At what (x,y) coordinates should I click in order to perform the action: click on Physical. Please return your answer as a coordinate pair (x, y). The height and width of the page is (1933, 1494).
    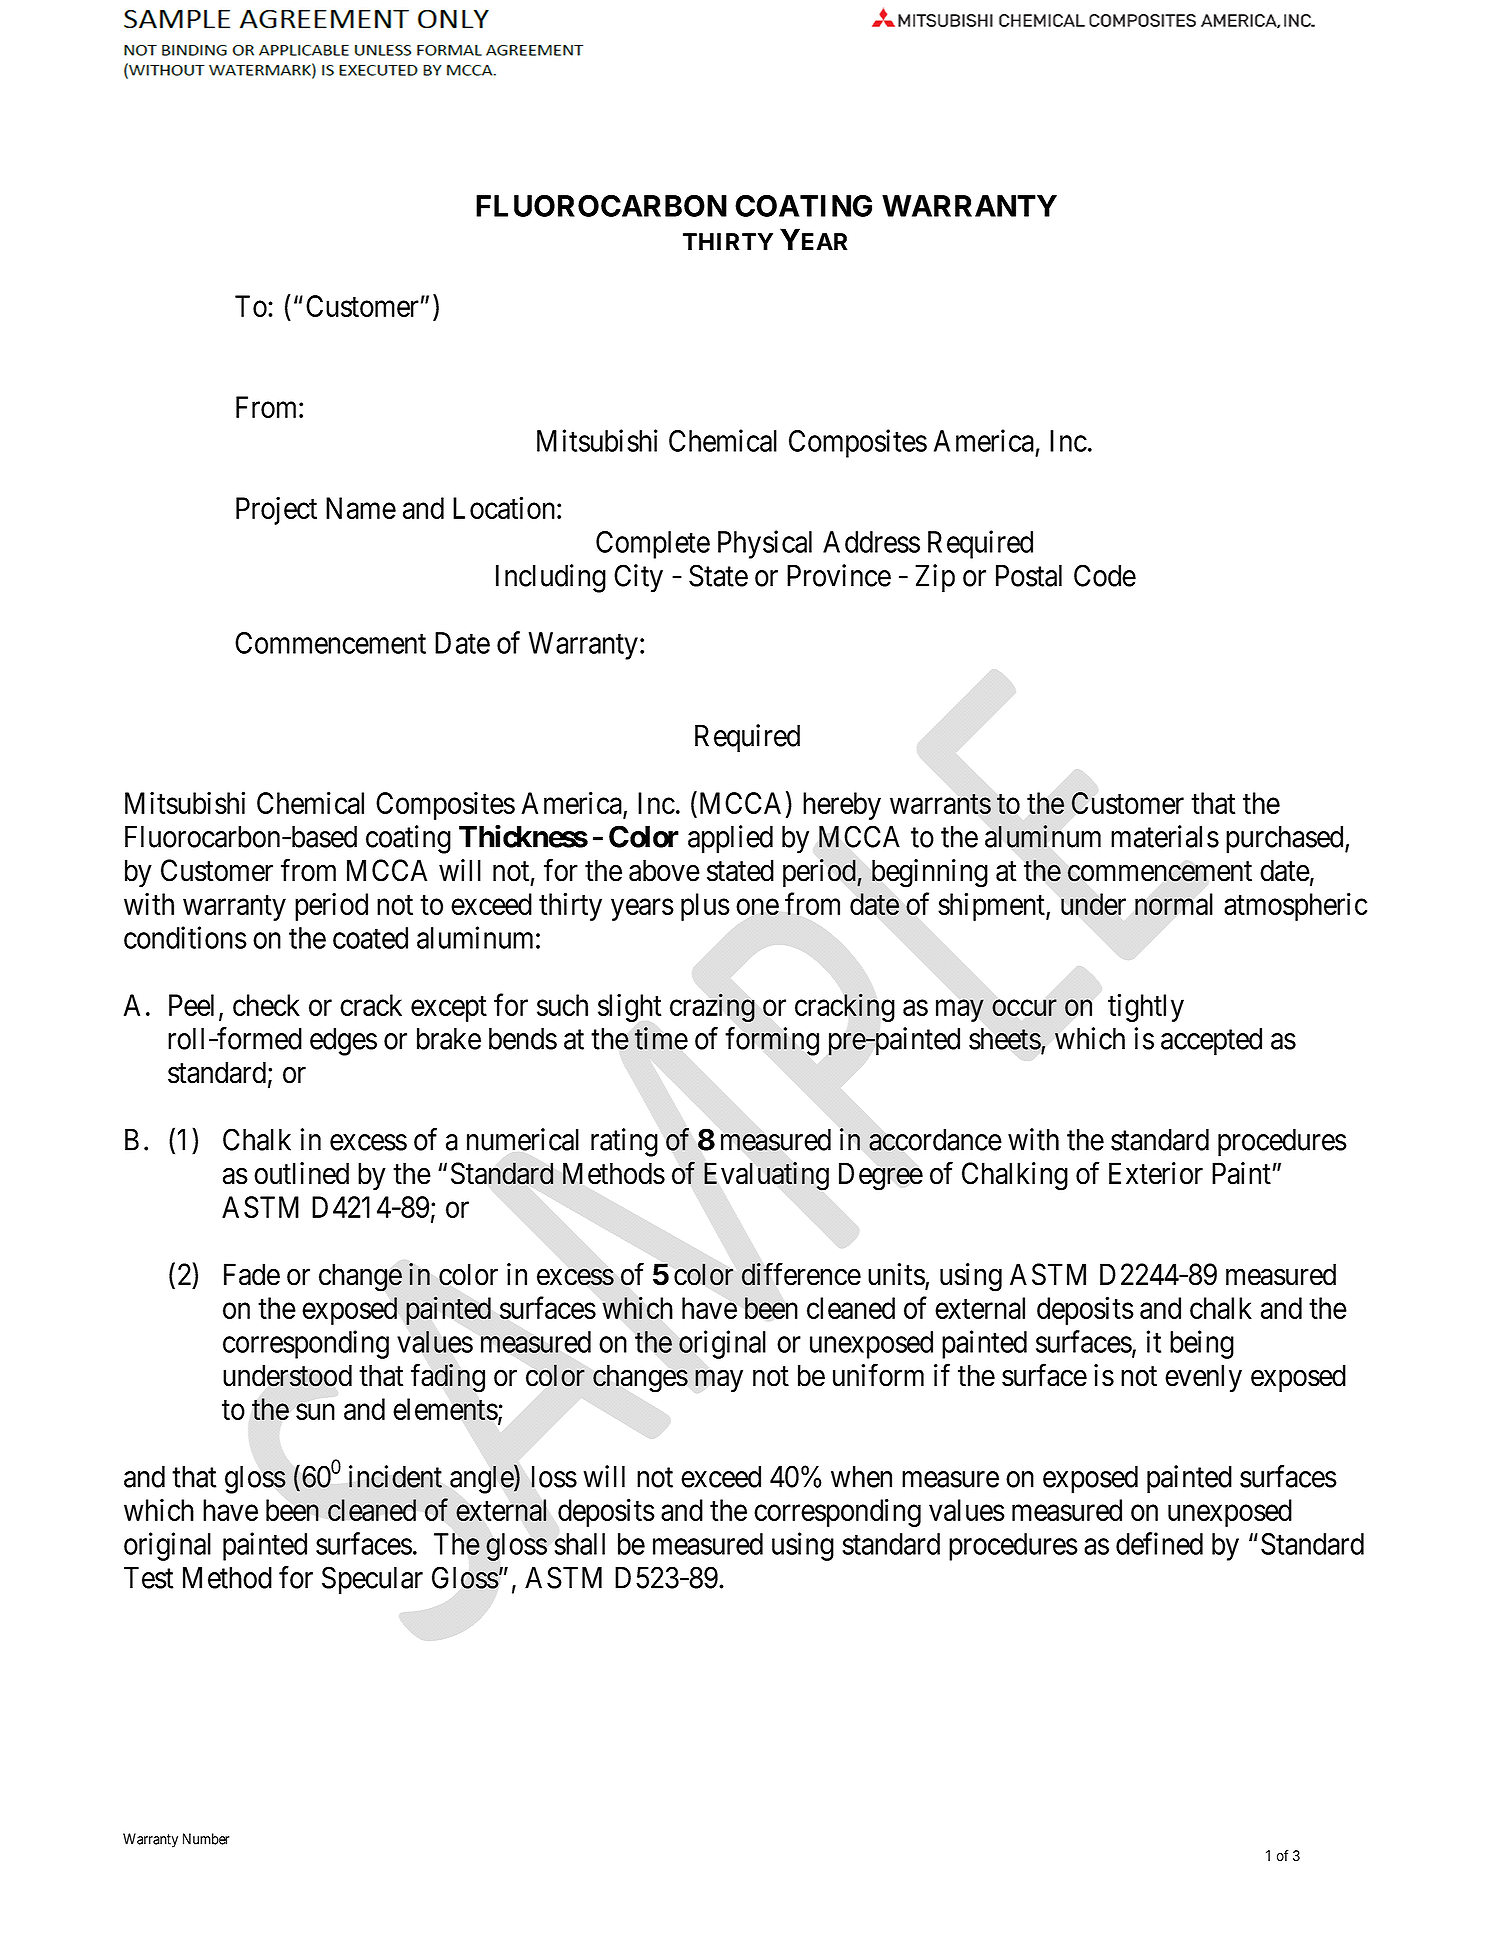
    Looking at the image, I should click on (765, 544).
